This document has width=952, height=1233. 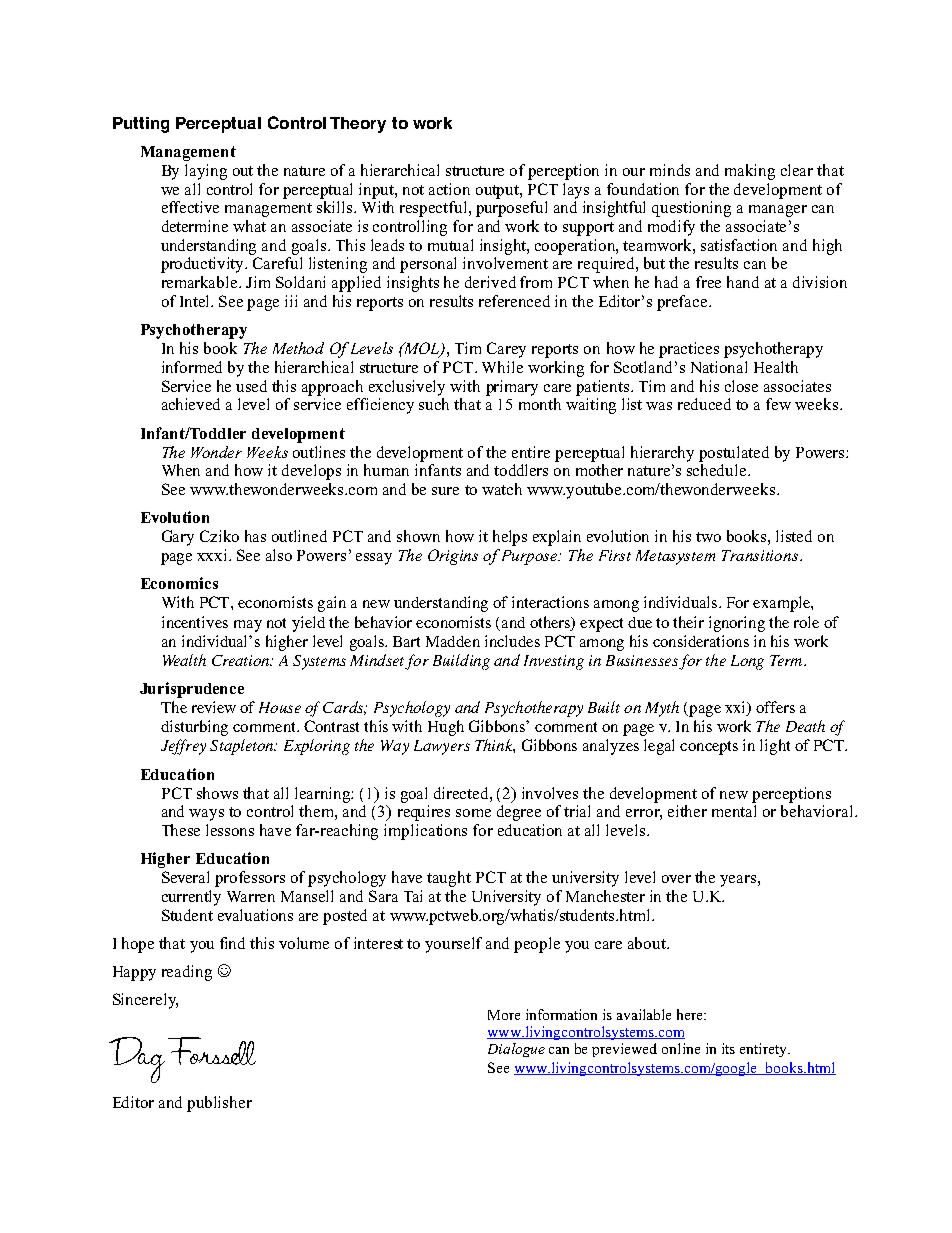 What do you see at coordinates (219, 1104) in the document?
I see `publisher` at bounding box center [219, 1104].
